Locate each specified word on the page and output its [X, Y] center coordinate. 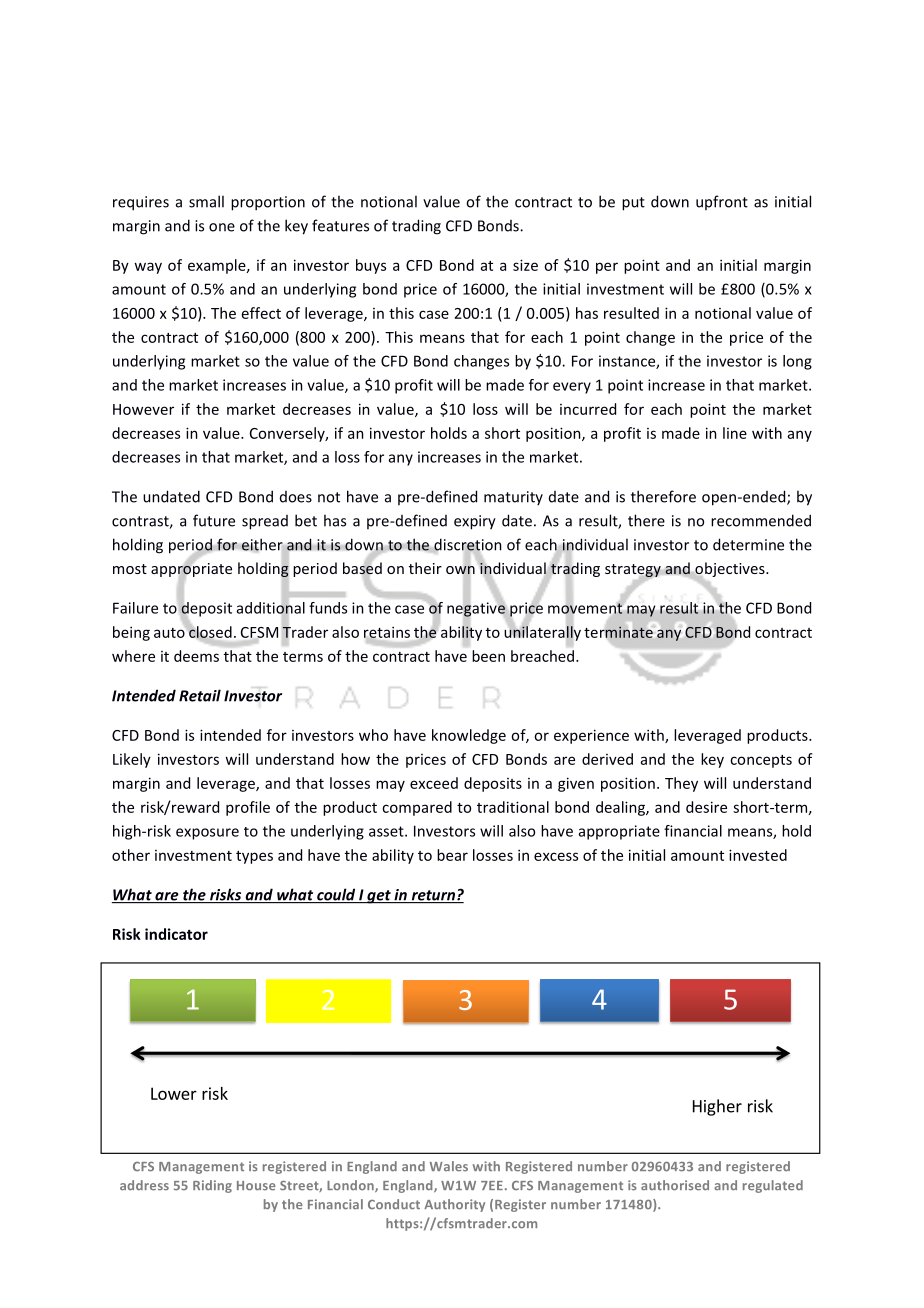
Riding [212, 1186]
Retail [200, 695]
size [525, 265]
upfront [722, 202]
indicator [176, 934]
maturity [513, 498]
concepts [761, 761]
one [222, 227]
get [379, 897]
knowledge [469, 736]
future [214, 520]
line [735, 433]
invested [758, 855]
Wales [449, 1166]
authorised [675, 1185]
